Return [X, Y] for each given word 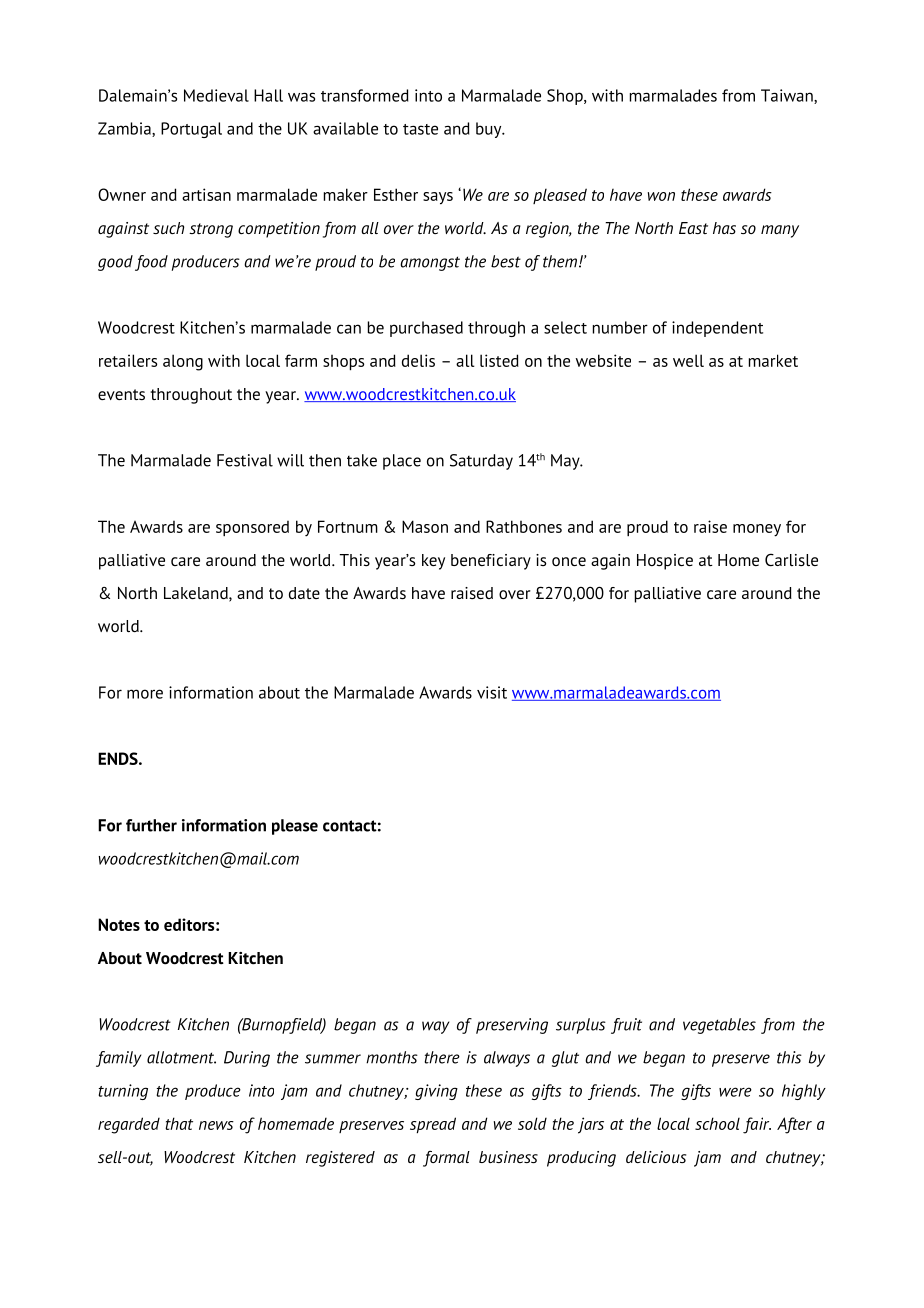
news [216, 1125]
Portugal [191, 130]
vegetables [719, 1026]
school [717, 1123]
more [145, 694]
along [183, 362]
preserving [512, 1026]
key [433, 562]
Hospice [665, 562]
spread [433, 1125]
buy [490, 130]
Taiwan [788, 96]
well [688, 360]
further [151, 825]
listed [499, 360]
